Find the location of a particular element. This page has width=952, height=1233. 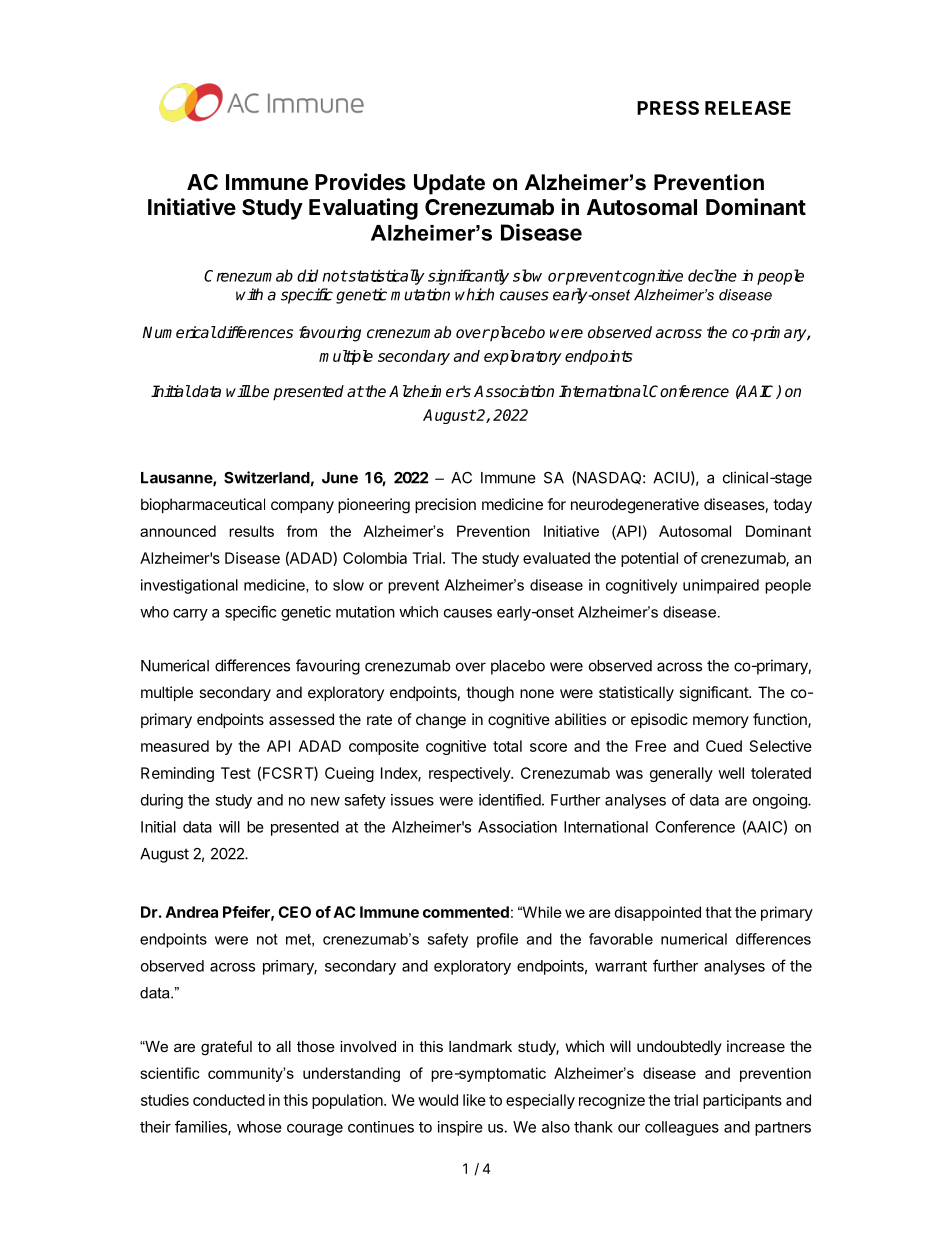

Update is located at coordinates (449, 184).
